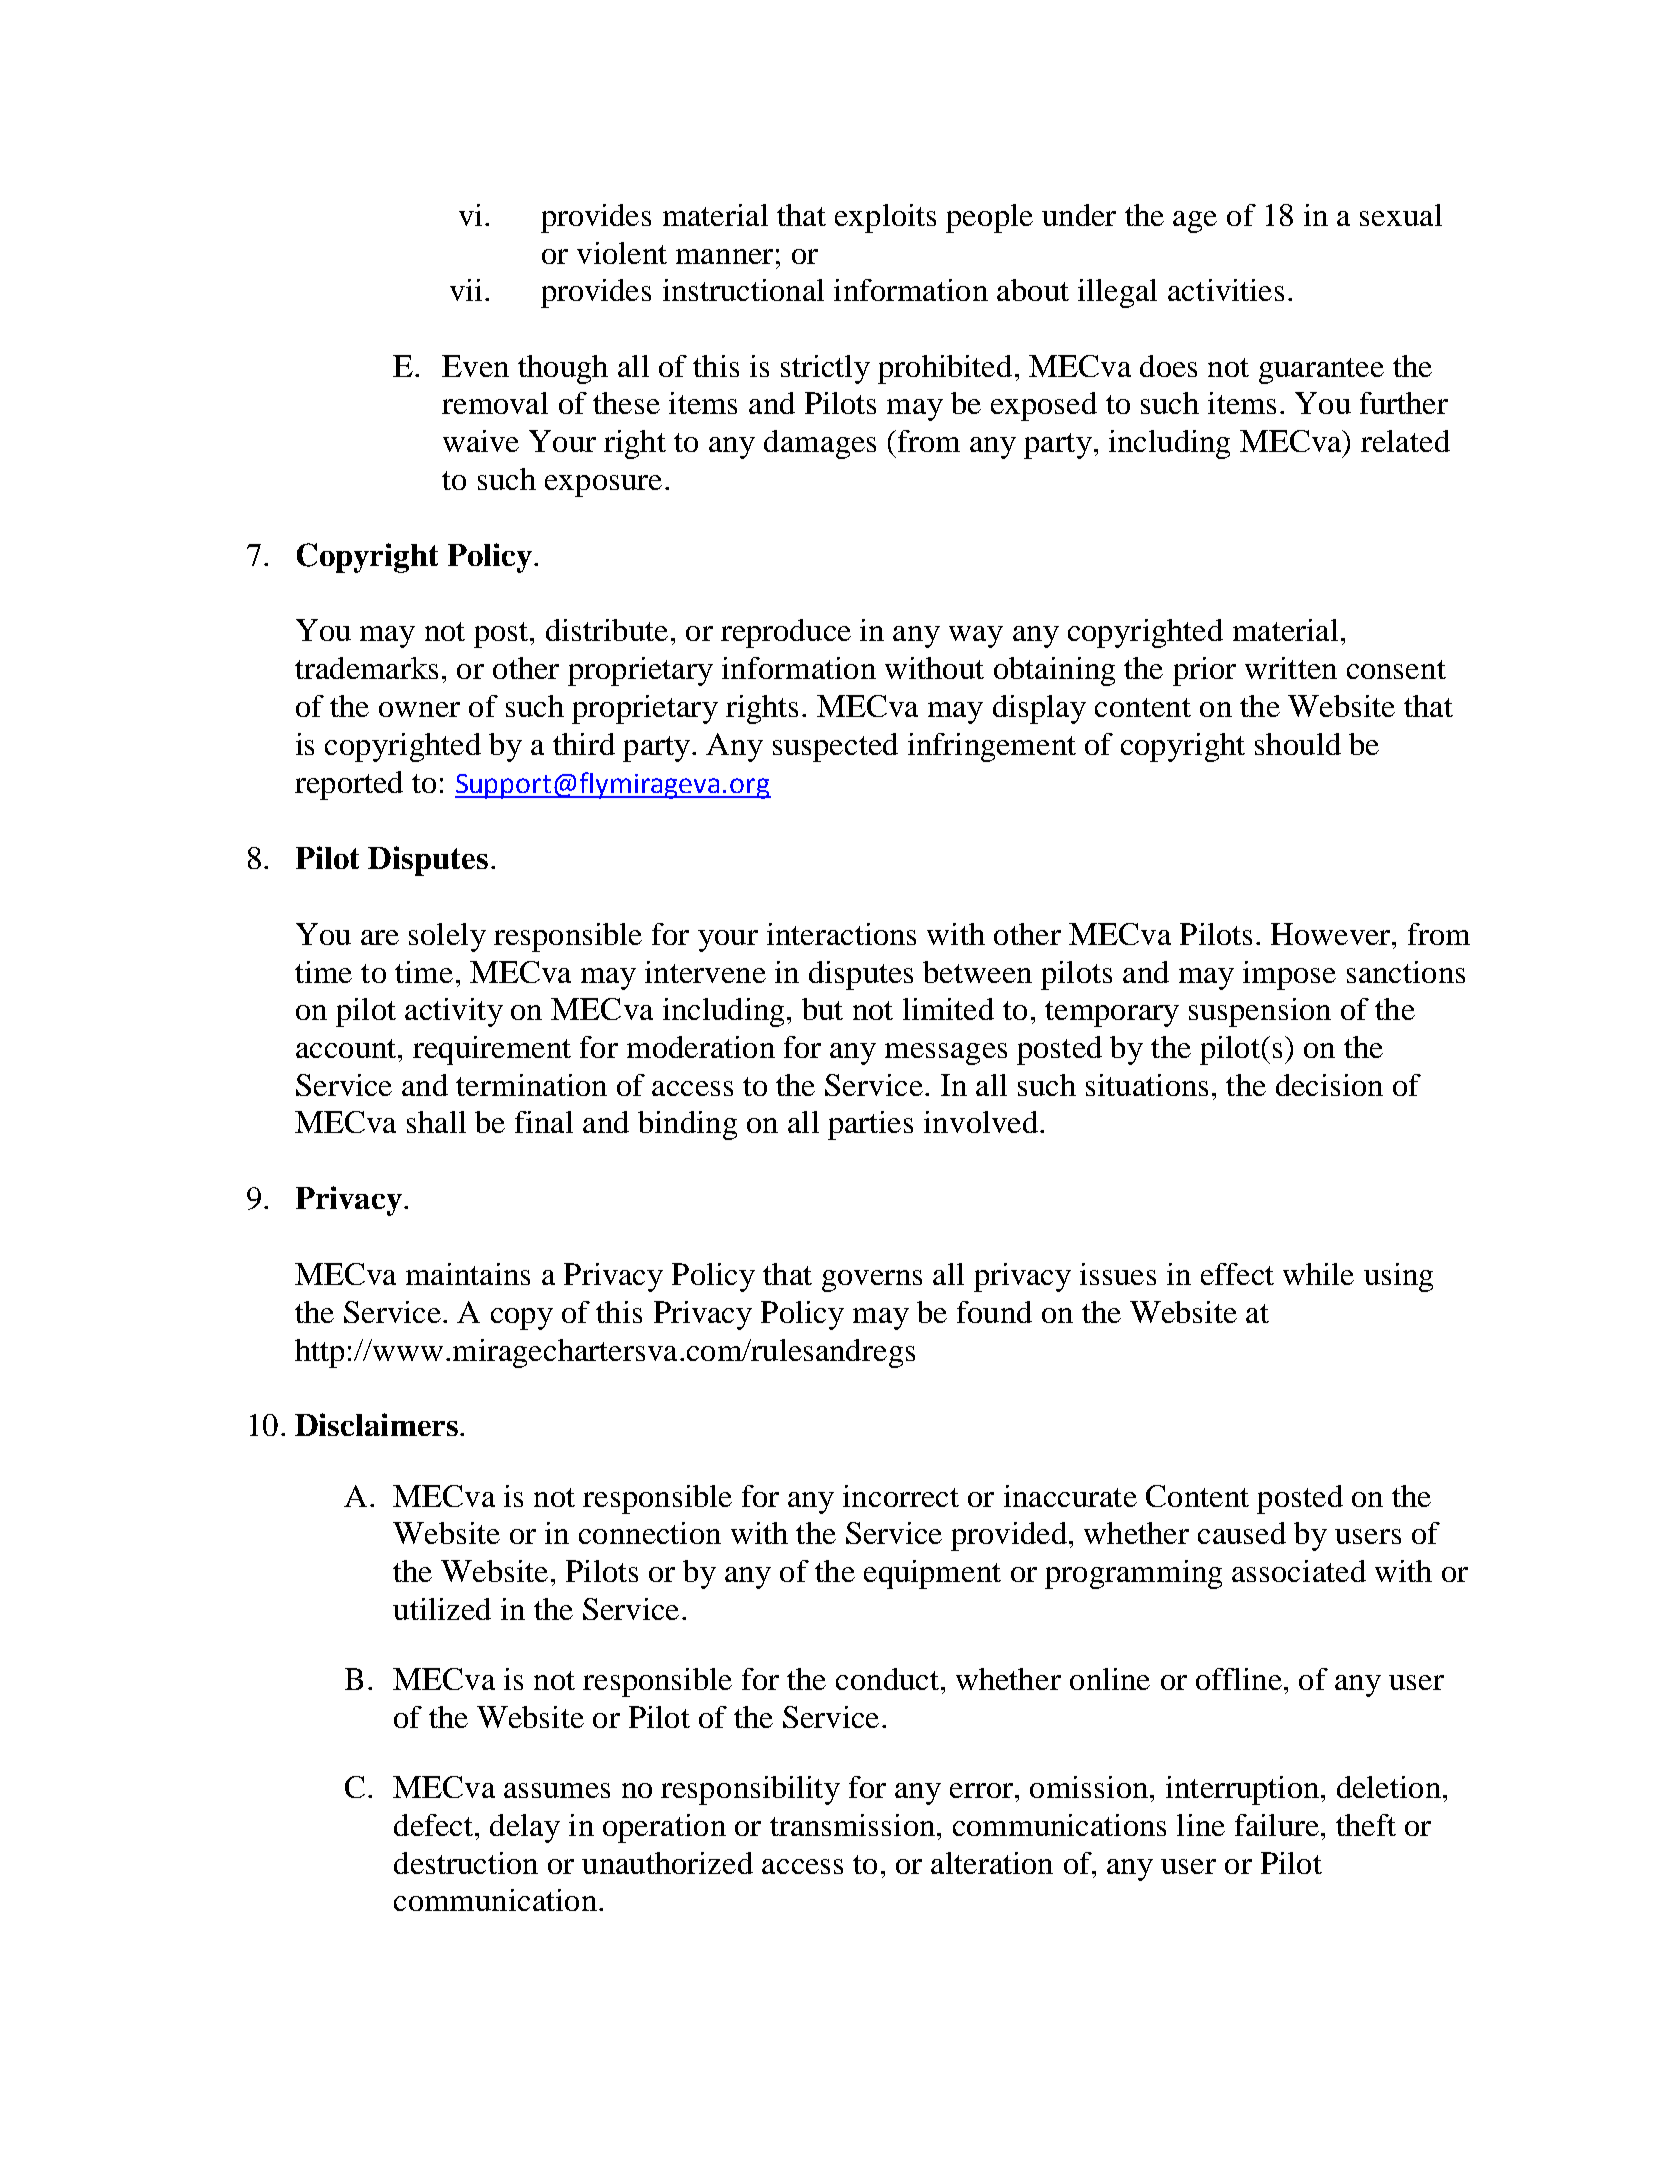  I want to click on defect, so click(433, 1825).
